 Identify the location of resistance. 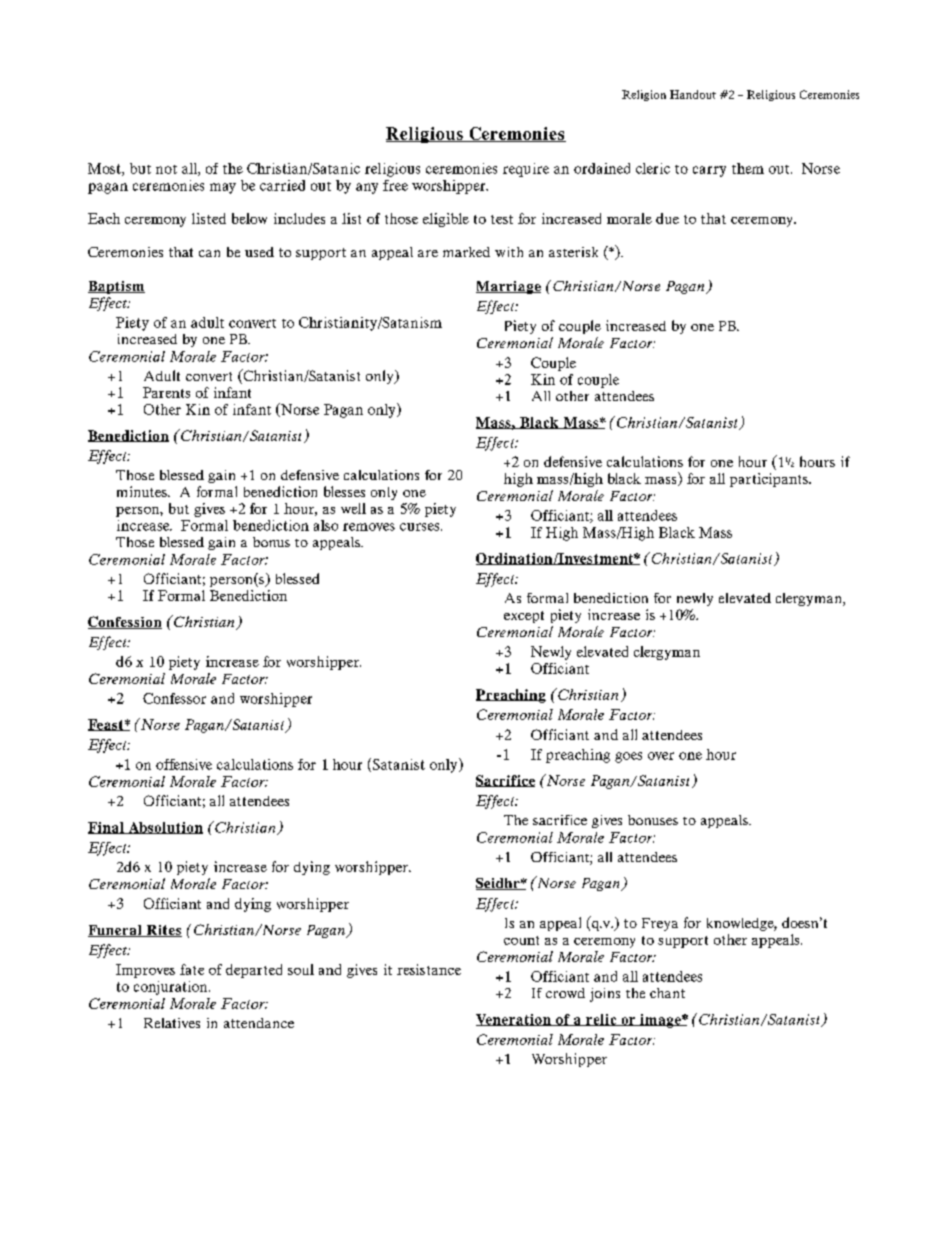
(429, 969).
